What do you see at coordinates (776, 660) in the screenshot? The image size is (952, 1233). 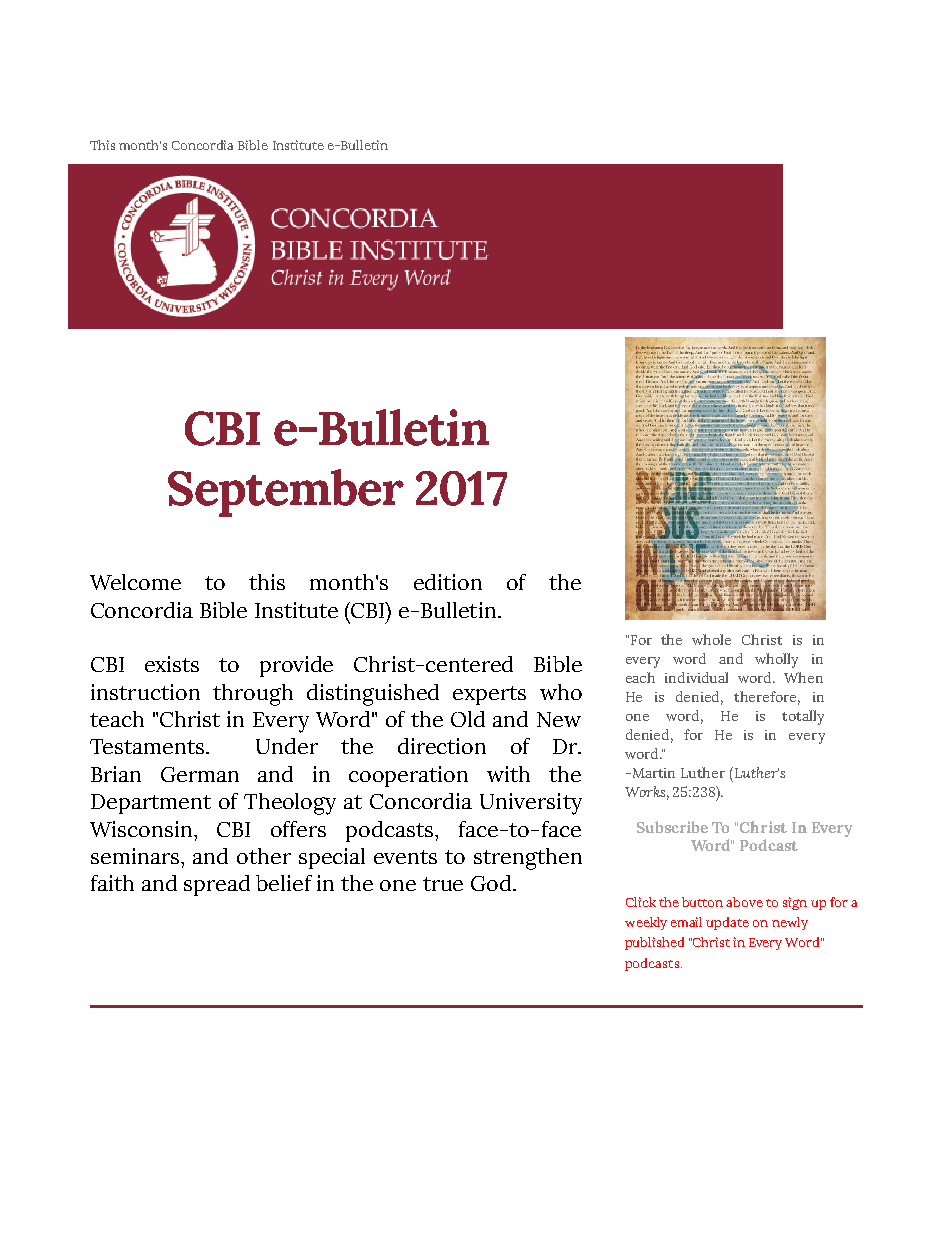 I see `wholly` at bounding box center [776, 660].
